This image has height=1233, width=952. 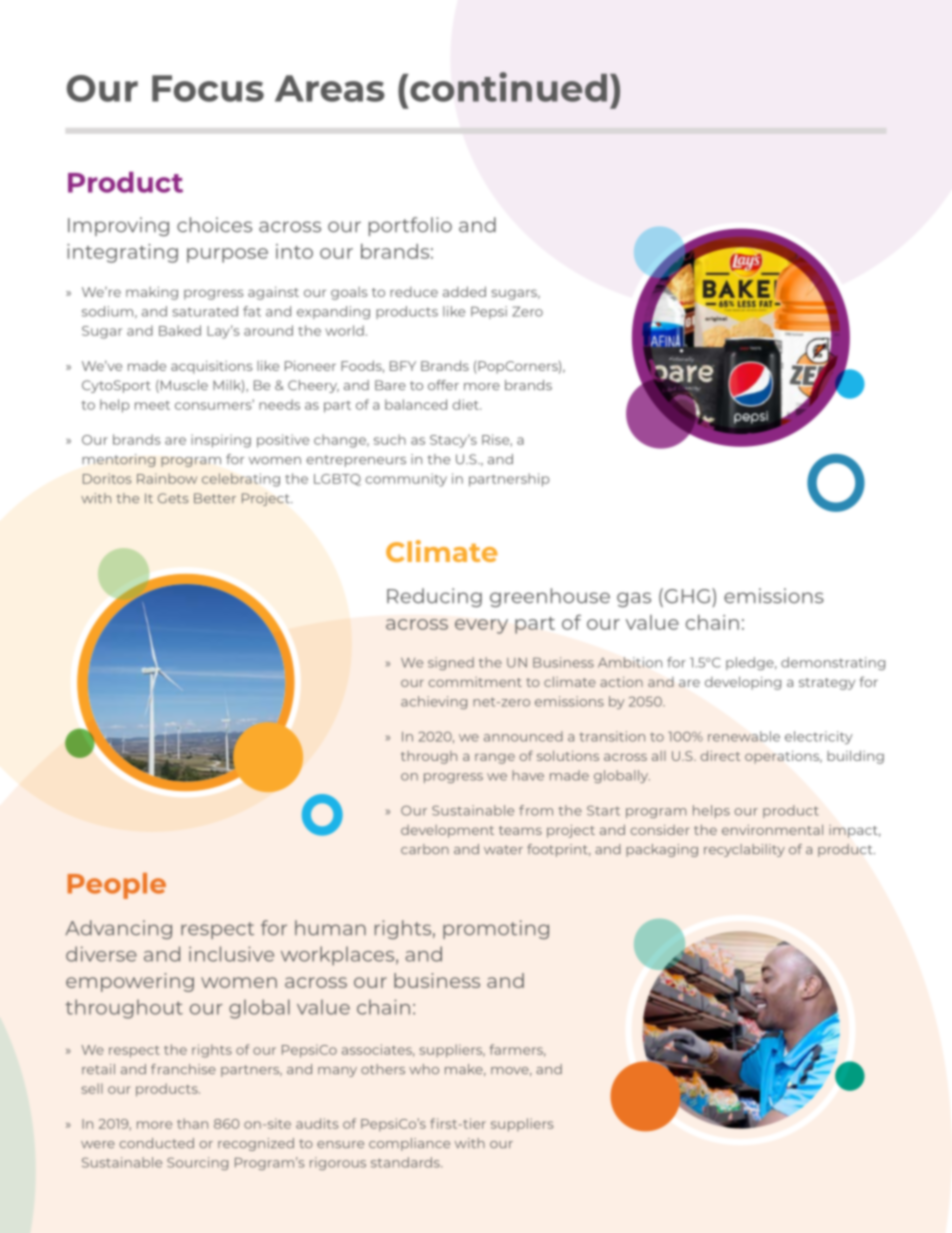 I want to click on environmental, so click(x=772, y=829).
